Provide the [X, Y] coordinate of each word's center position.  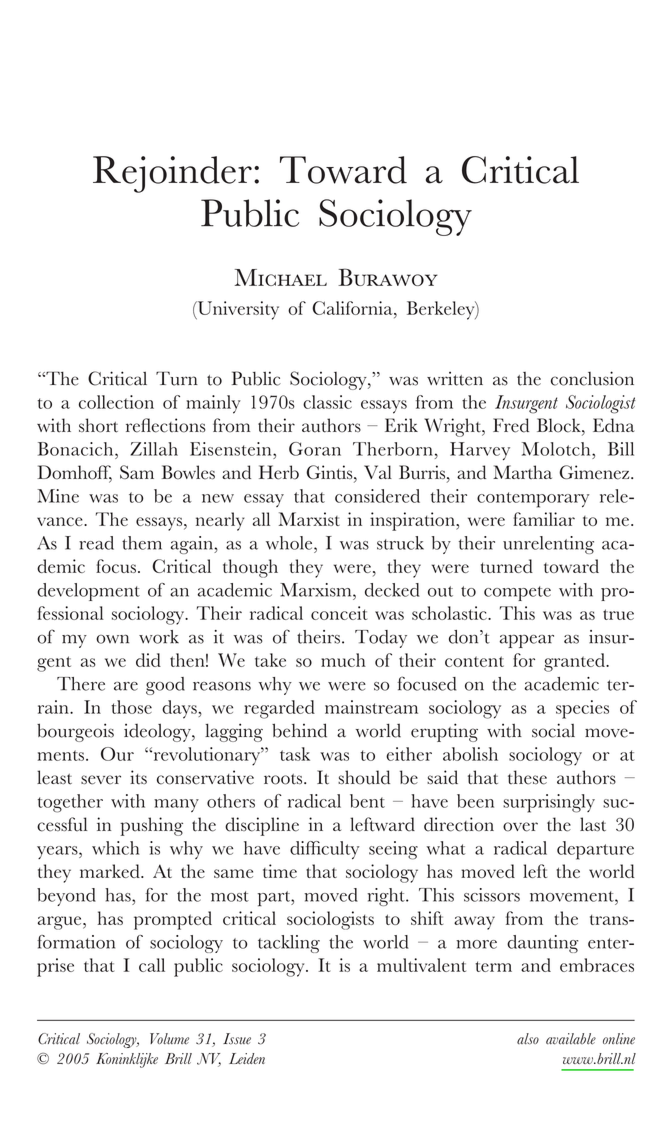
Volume [169, 1039]
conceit [339, 613]
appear [527, 641]
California [353, 308]
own [112, 639]
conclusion [592, 378]
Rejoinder [172, 174]
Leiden [247, 1058]
